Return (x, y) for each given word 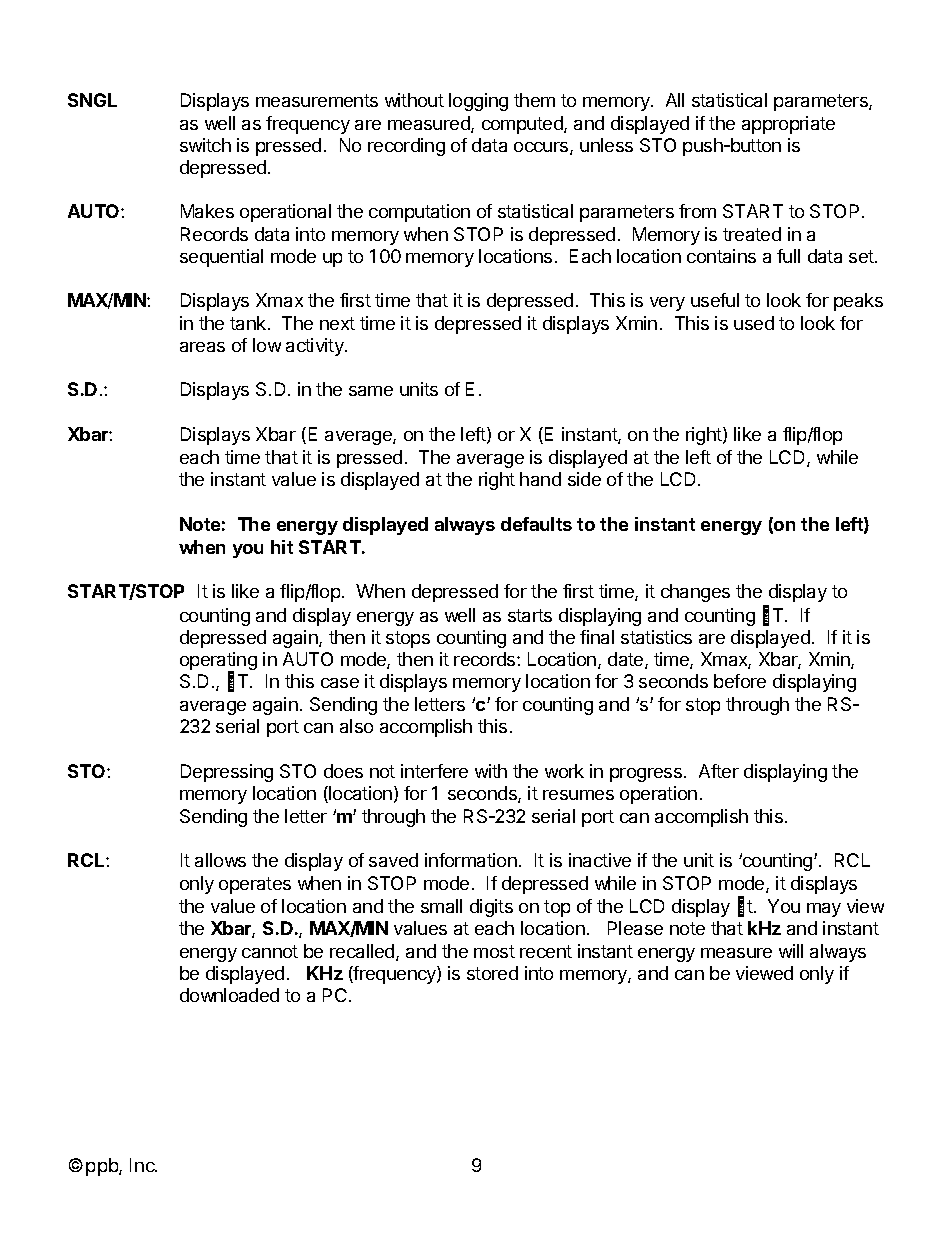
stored (492, 973)
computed (523, 125)
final (597, 637)
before (740, 681)
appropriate (788, 125)
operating (218, 662)
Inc (142, 1165)
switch (205, 145)
